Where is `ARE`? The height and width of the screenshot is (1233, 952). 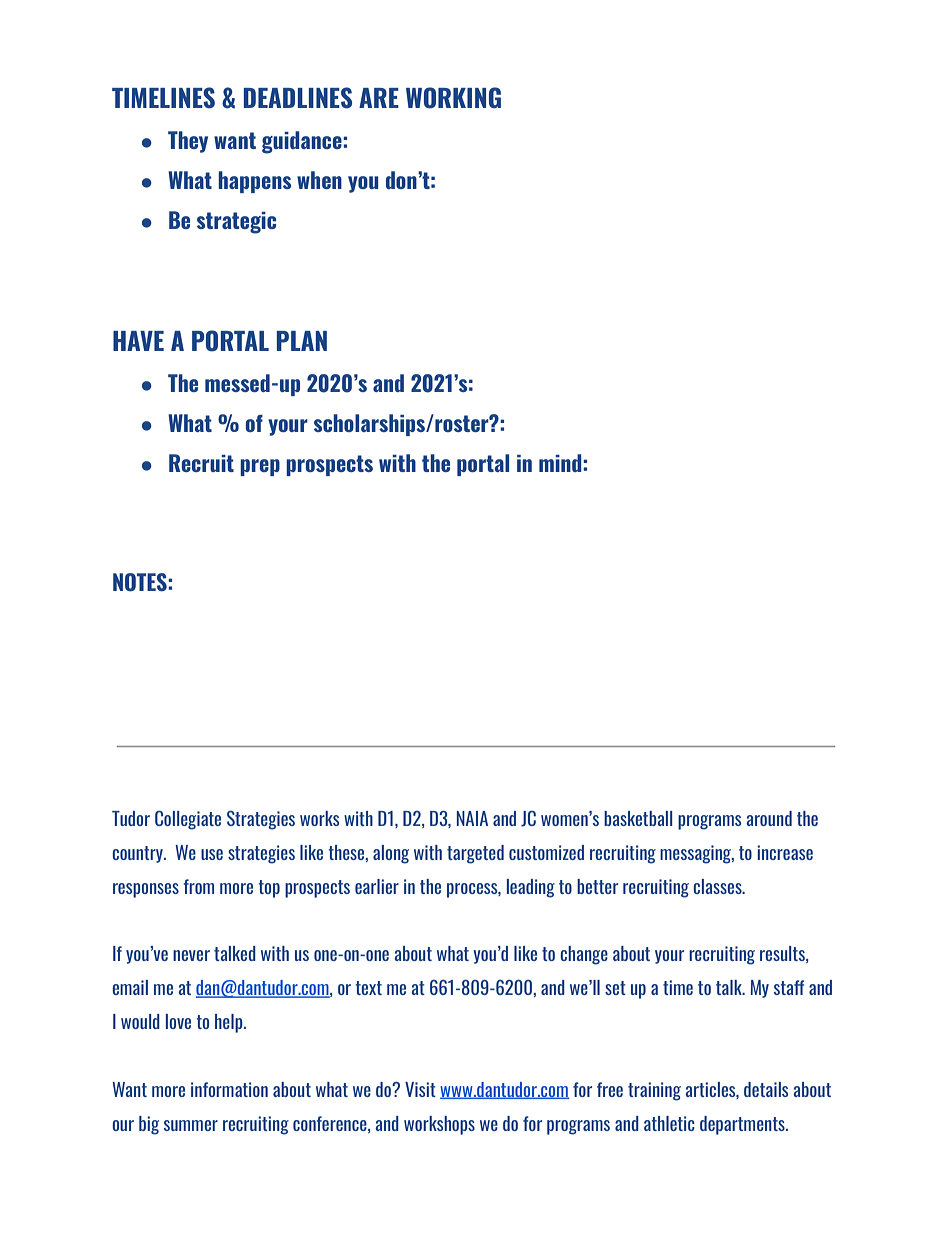
ARE is located at coordinates (379, 98).
